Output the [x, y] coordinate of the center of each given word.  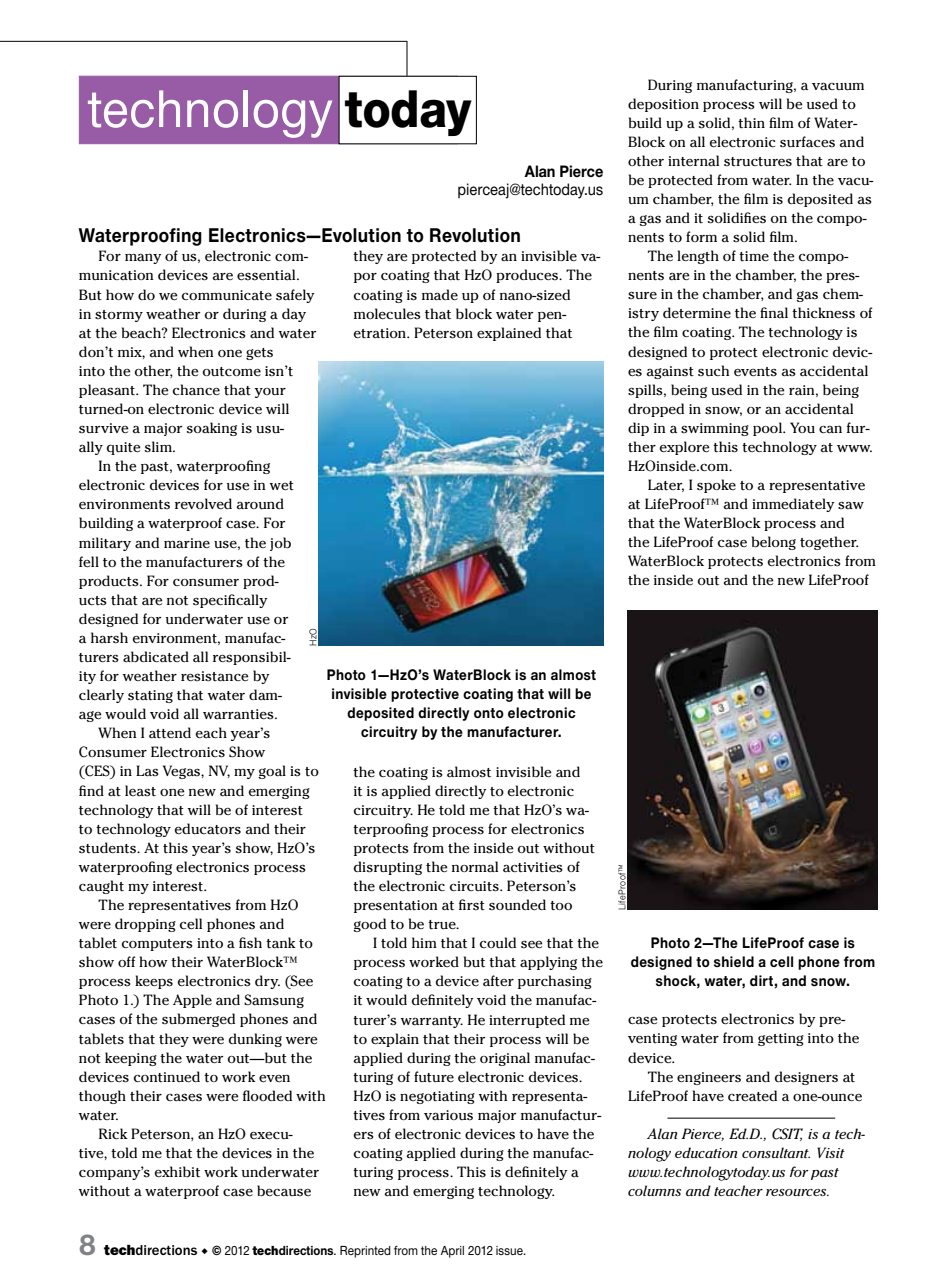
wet [282, 486]
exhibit [177, 1172]
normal [475, 866]
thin [751, 123]
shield [734, 961]
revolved [203, 503]
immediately [793, 505]
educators [208, 829]
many [143, 258]
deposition [663, 105]
